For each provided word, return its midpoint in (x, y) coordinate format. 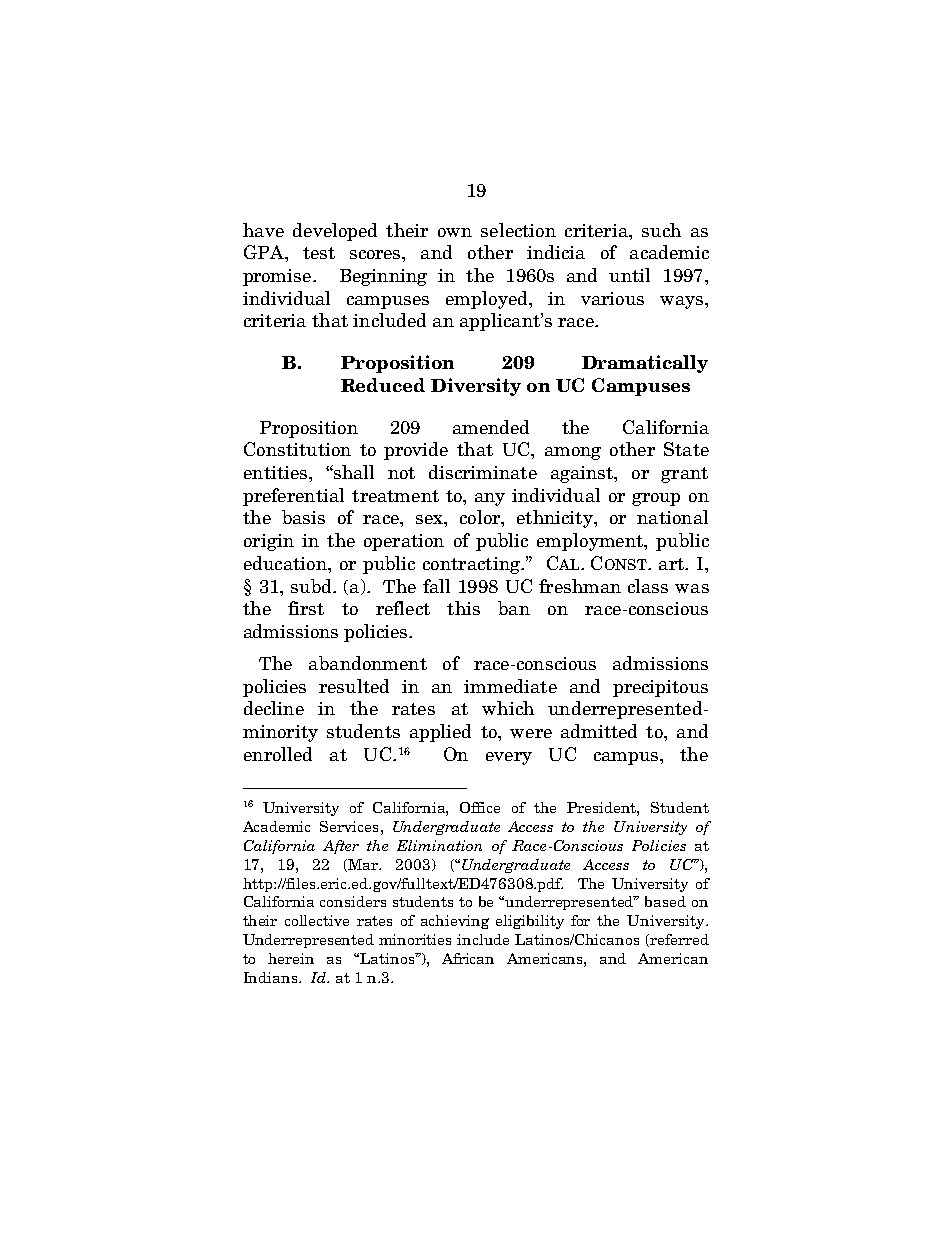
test (319, 253)
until (629, 275)
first (306, 608)
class (648, 586)
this (463, 608)
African (468, 958)
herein (291, 958)
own (455, 232)
